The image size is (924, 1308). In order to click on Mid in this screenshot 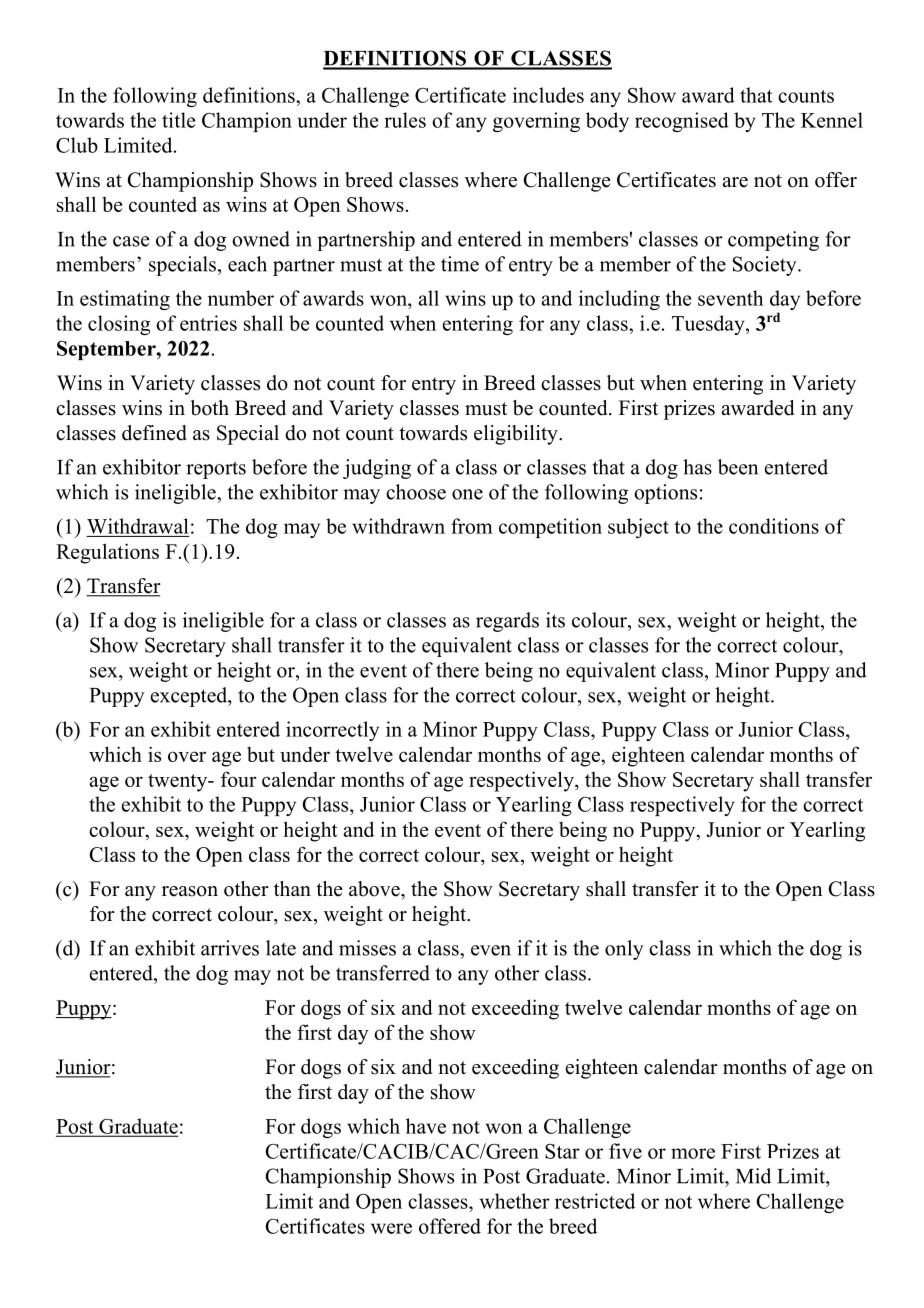, I will do `click(753, 1176)`.
